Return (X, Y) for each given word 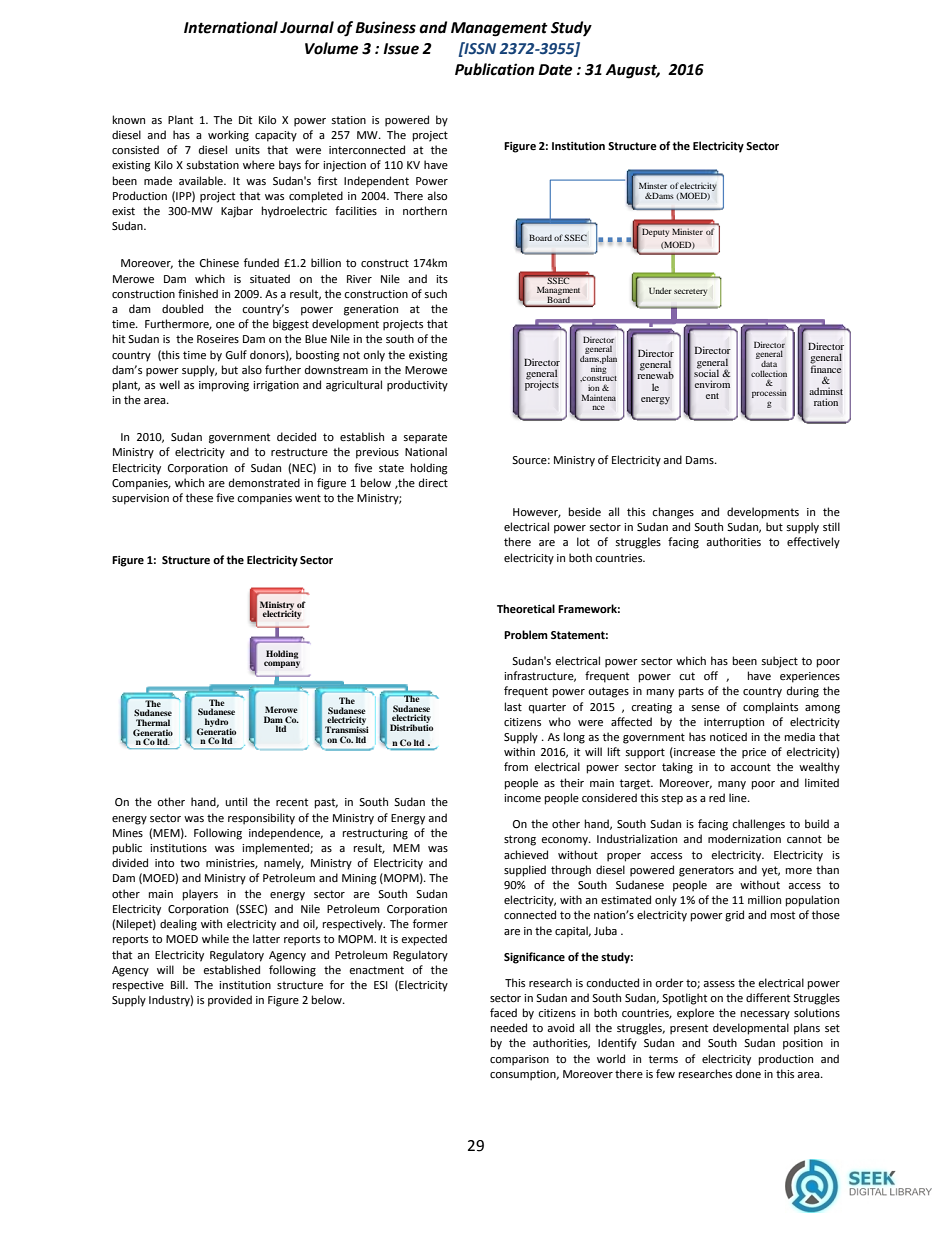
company (282, 664)
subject (780, 662)
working (228, 136)
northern (425, 211)
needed (509, 1028)
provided (230, 1001)
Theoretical (526, 609)
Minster (653, 185)
